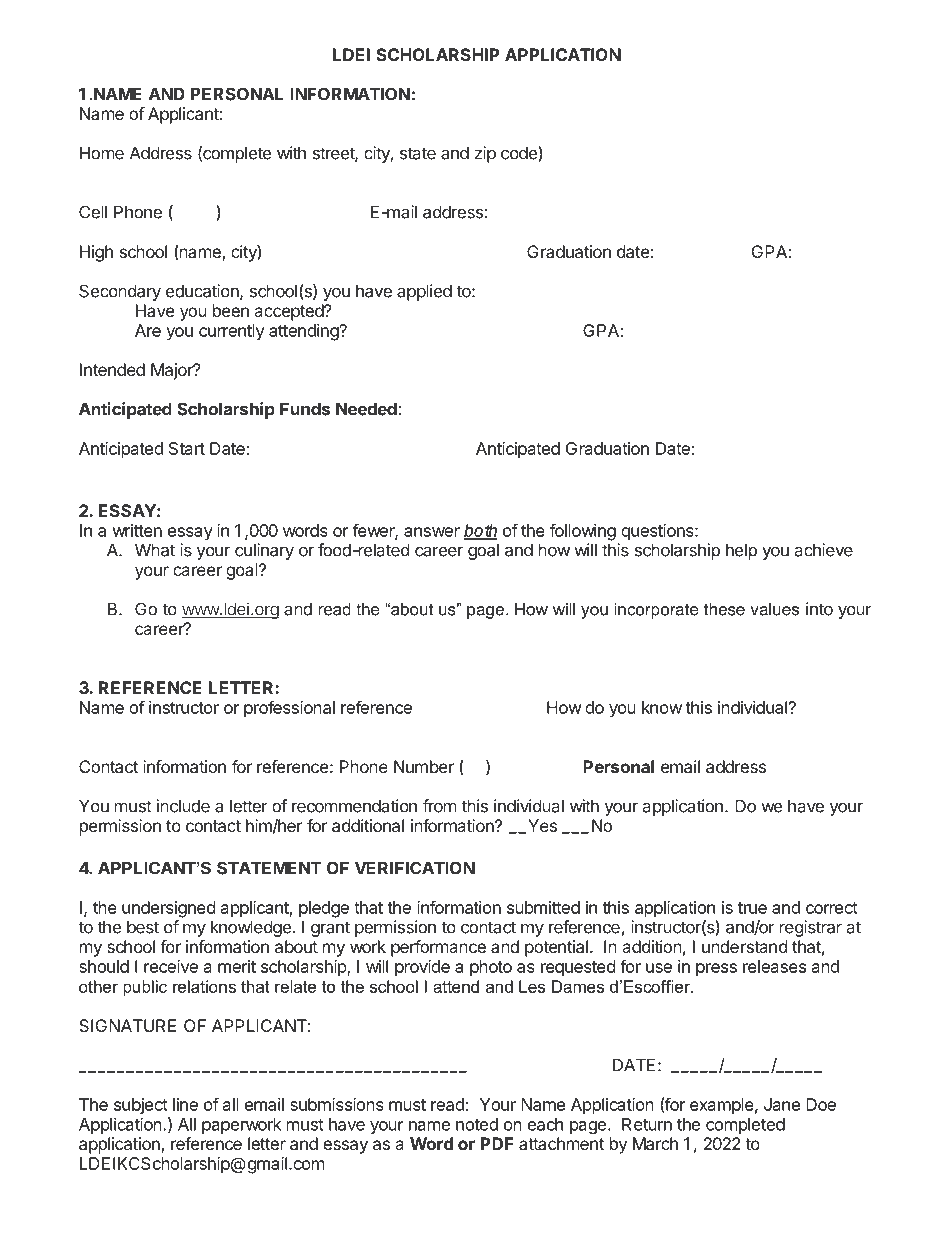 The height and width of the page is (1233, 952). Describe the element at coordinates (485, 154) in the page. I see `zip` at that location.
